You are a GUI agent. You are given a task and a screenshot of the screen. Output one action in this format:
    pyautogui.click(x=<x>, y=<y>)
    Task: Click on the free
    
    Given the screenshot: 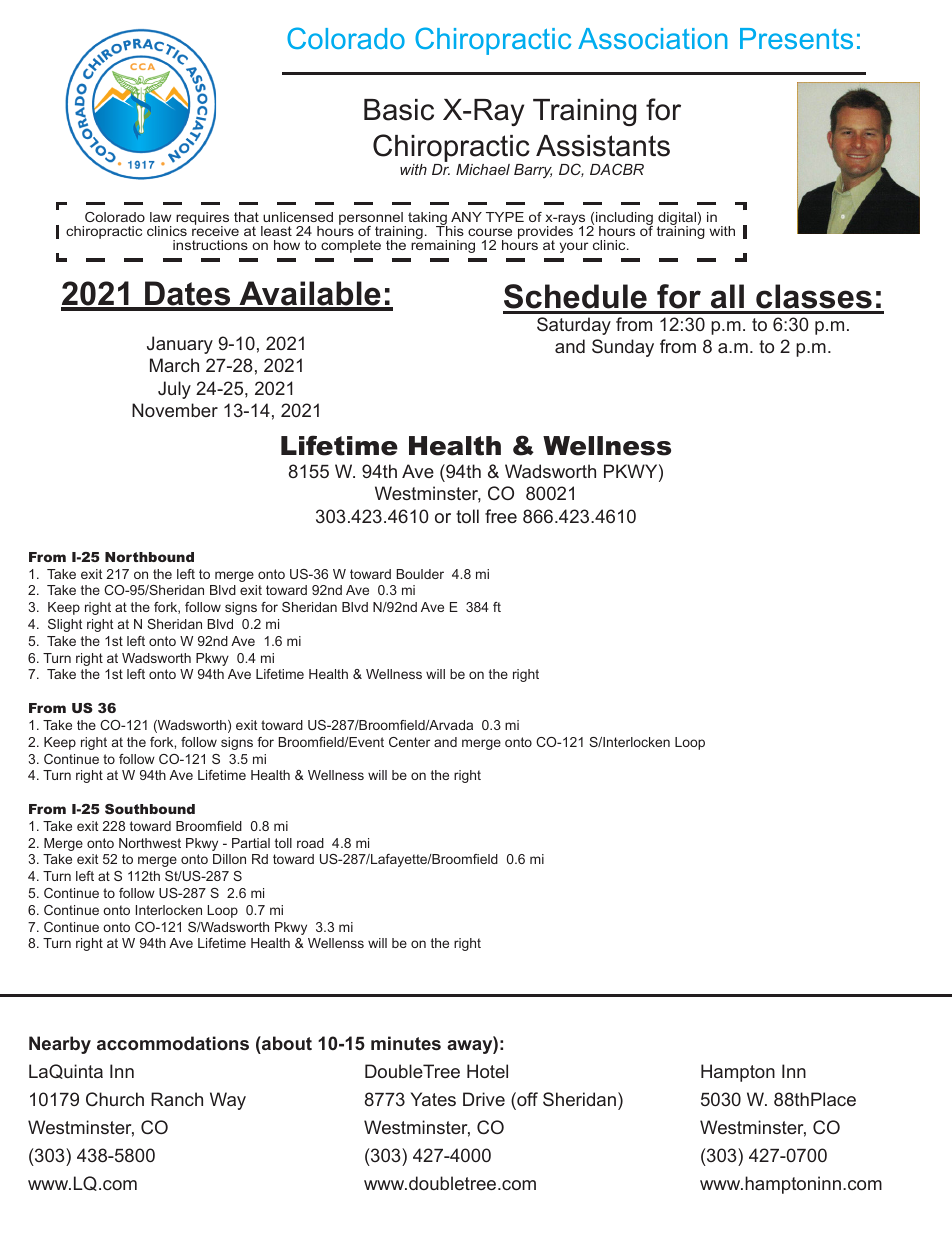 What is the action you would take?
    pyautogui.click(x=501, y=516)
